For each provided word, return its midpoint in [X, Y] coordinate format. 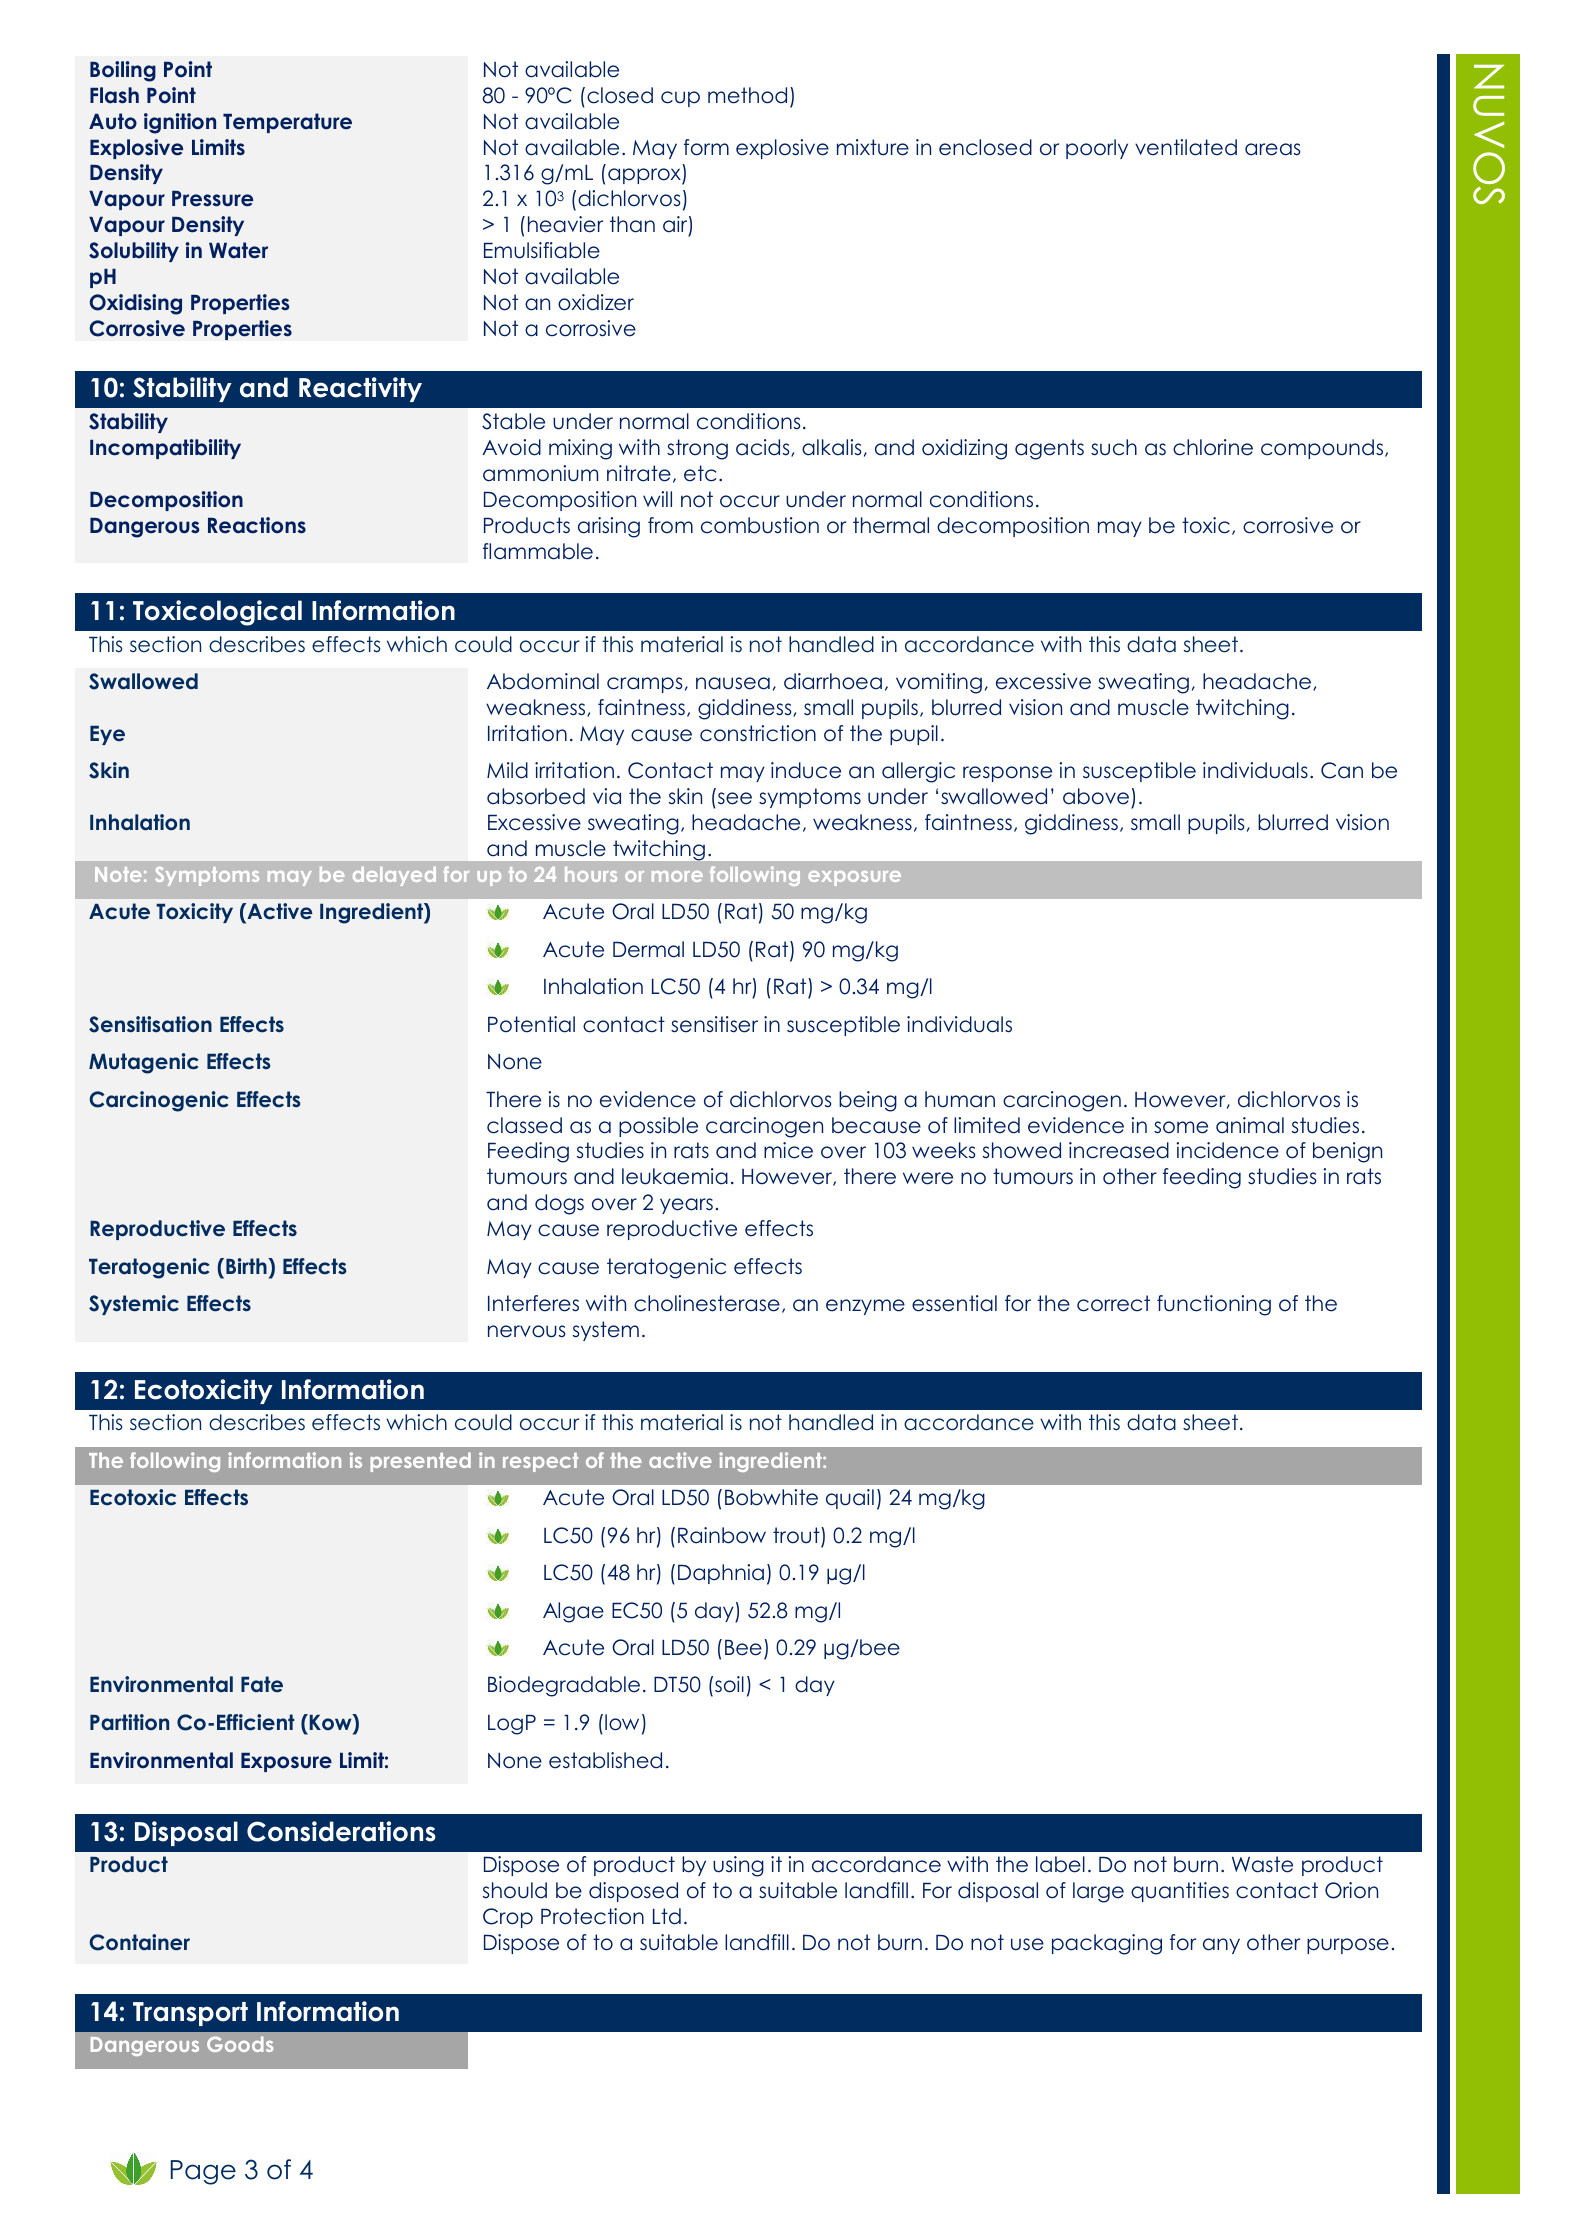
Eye [107, 735]
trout [797, 1535]
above [1096, 796]
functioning [1214, 1305]
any [1221, 1946]
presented [420, 1462]
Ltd [667, 1916]
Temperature [287, 123]
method [747, 95]
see [735, 798]
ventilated [1186, 147]
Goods [240, 2044]
